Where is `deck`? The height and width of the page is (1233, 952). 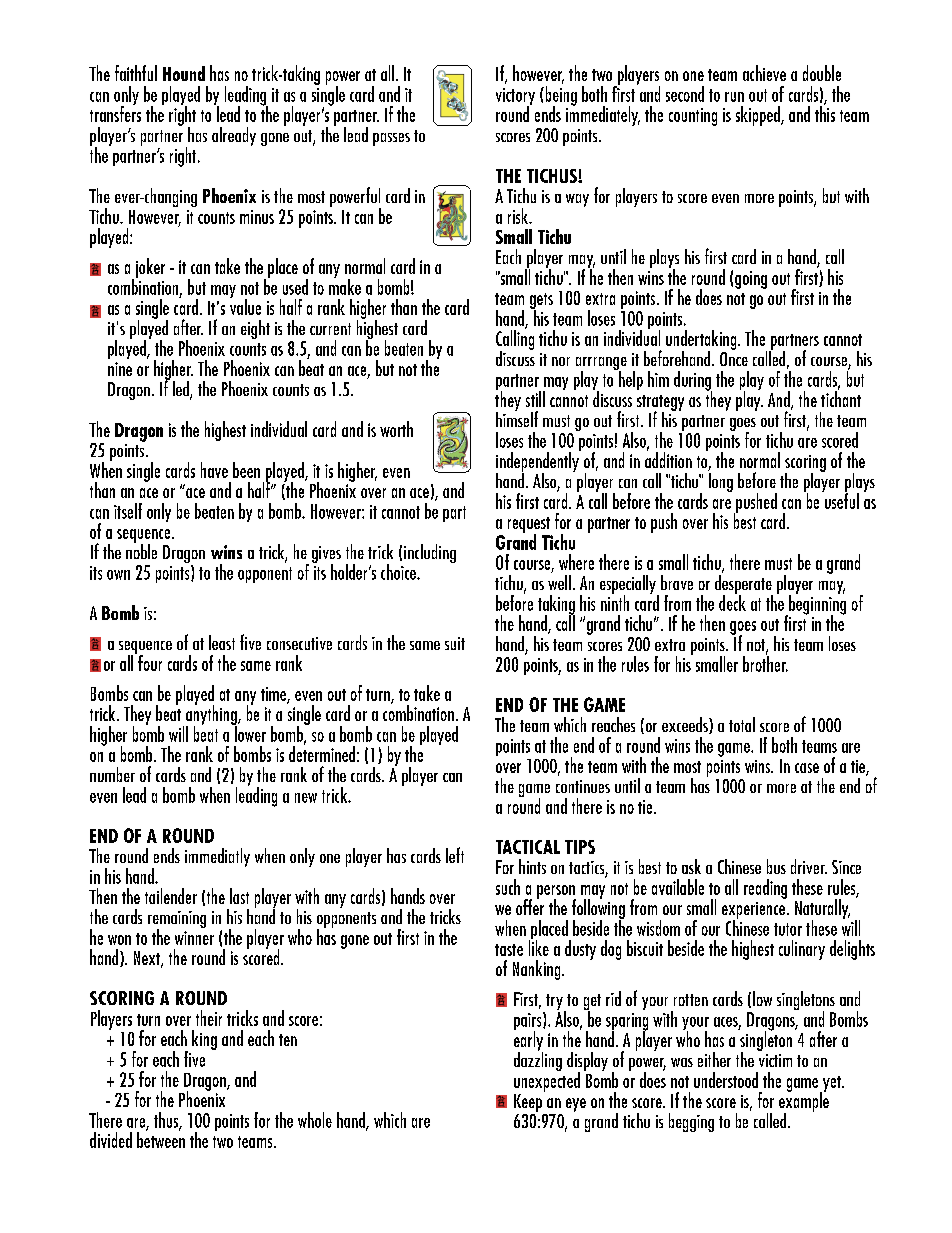 deck is located at coordinates (732, 601).
